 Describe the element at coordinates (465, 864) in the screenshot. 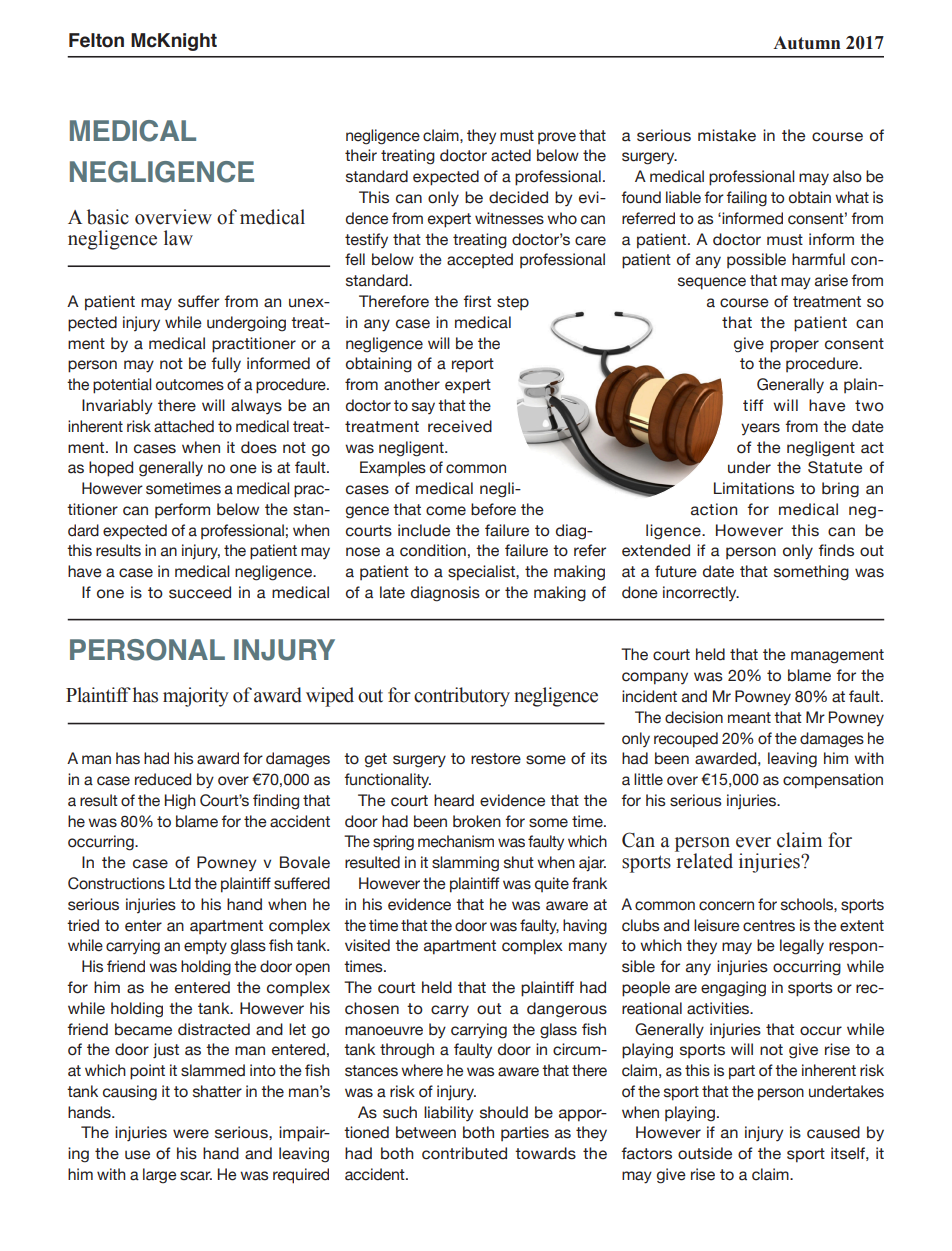

I see `slamming` at that location.
